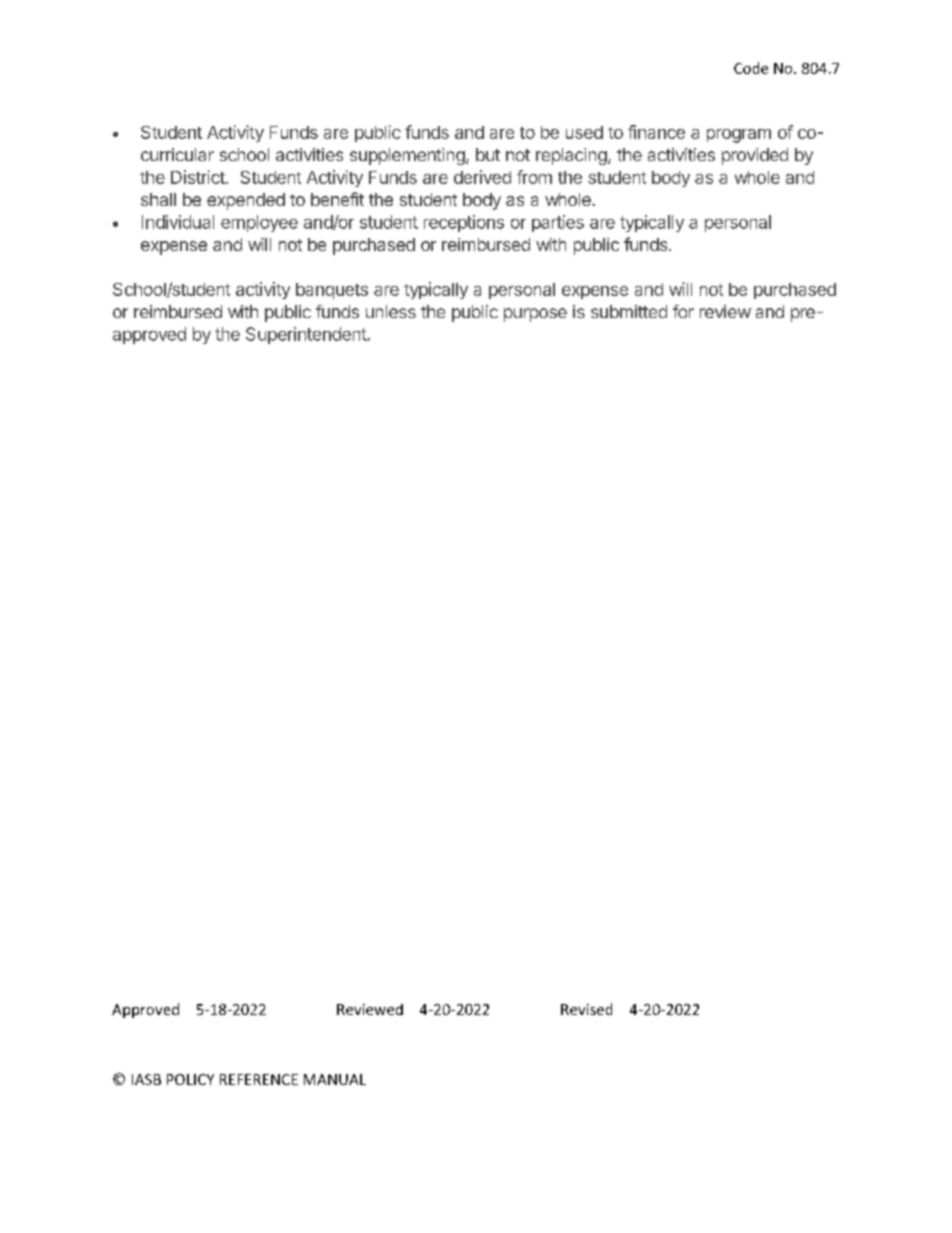  I want to click on Revised, so click(586, 1009).
